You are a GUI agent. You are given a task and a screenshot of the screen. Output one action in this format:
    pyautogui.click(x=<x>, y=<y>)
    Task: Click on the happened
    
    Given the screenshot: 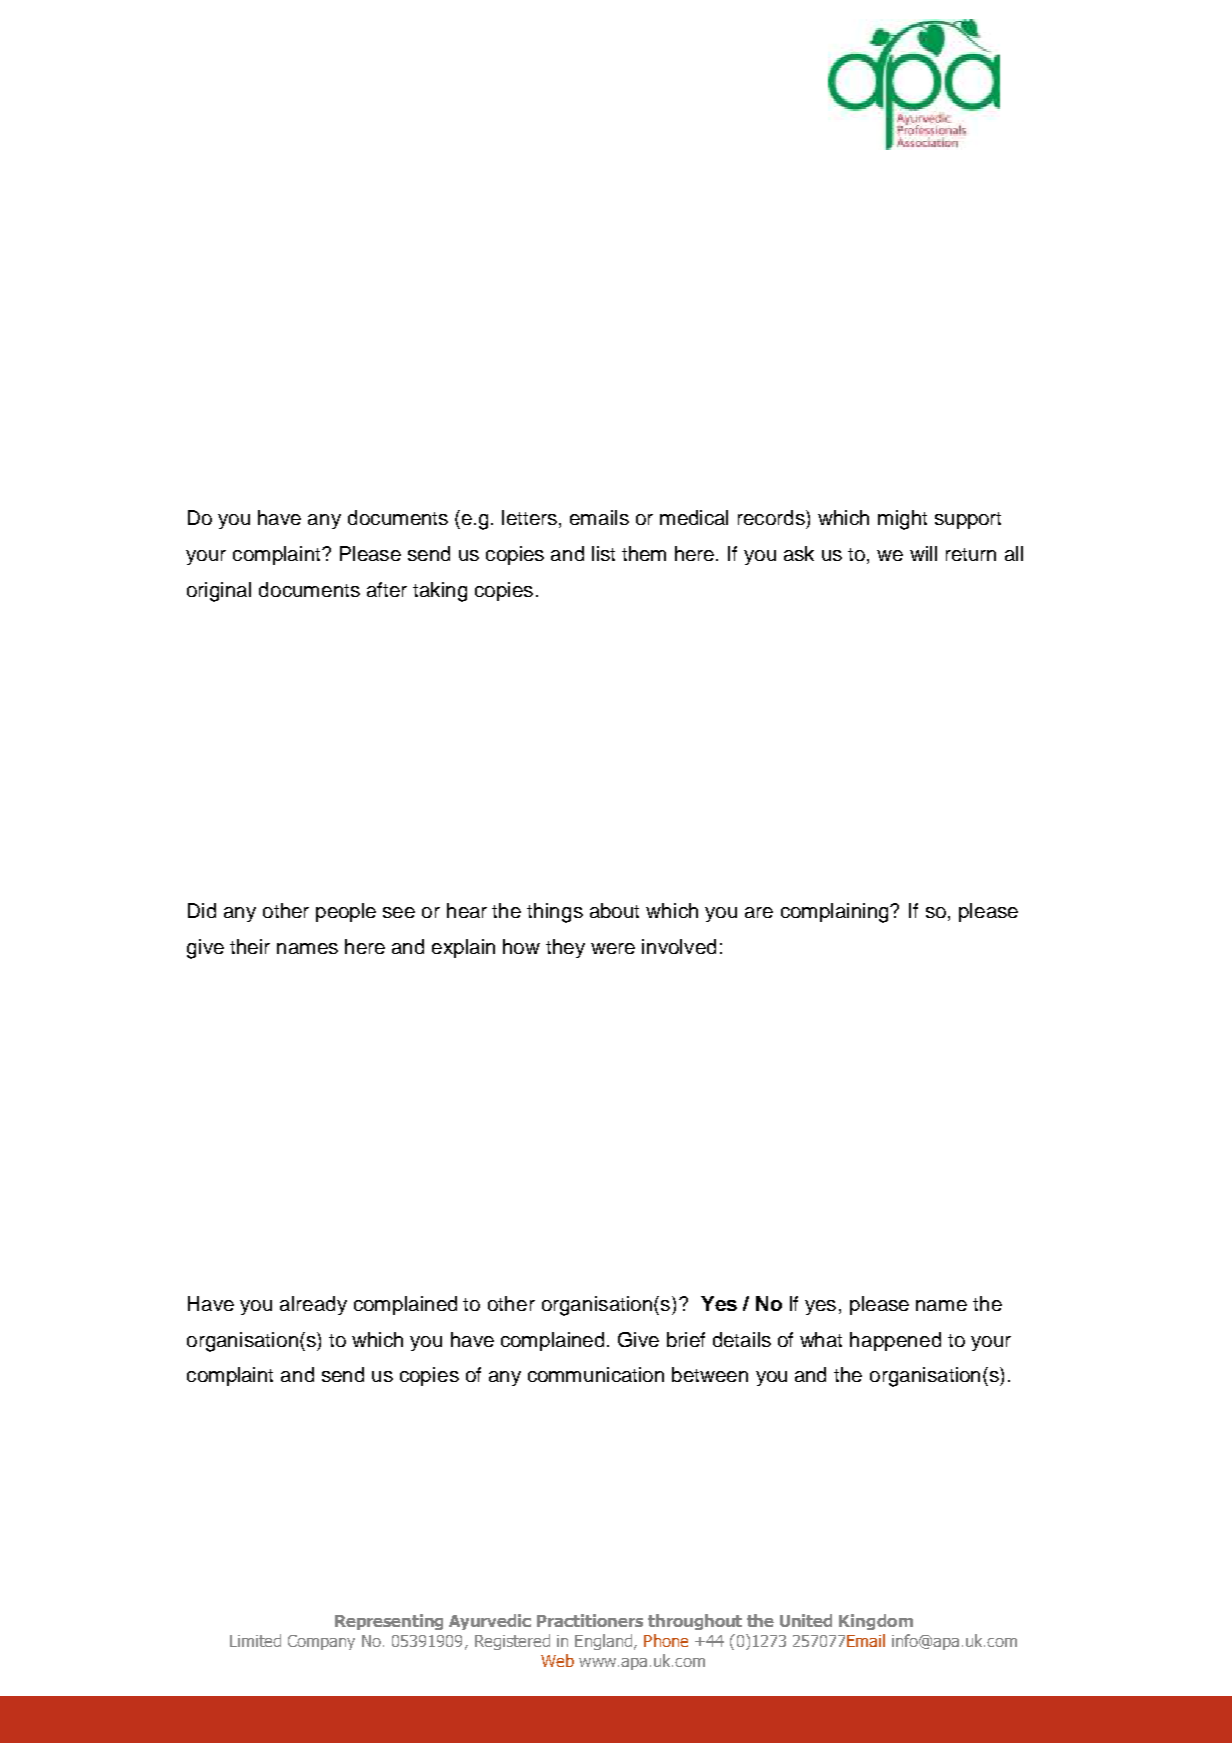 What is the action you would take?
    pyautogui.click(x=895, y=1341)
